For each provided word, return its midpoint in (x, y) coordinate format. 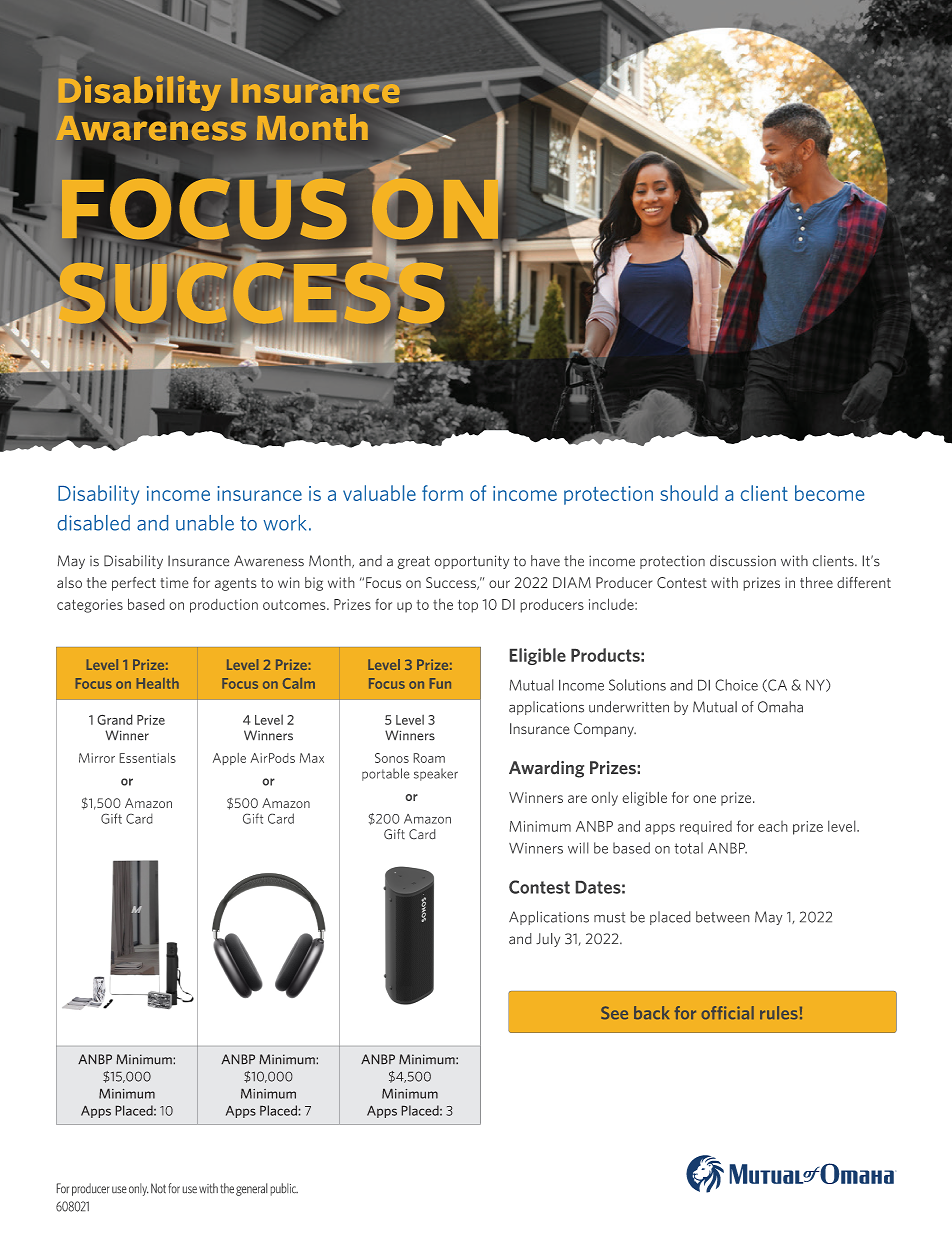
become (829, 493)
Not (158, 1188)
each (772, 826)
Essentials (148, 758)
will (578, 848)
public (284, 1189)
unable (205, 523)
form (442, 493)
